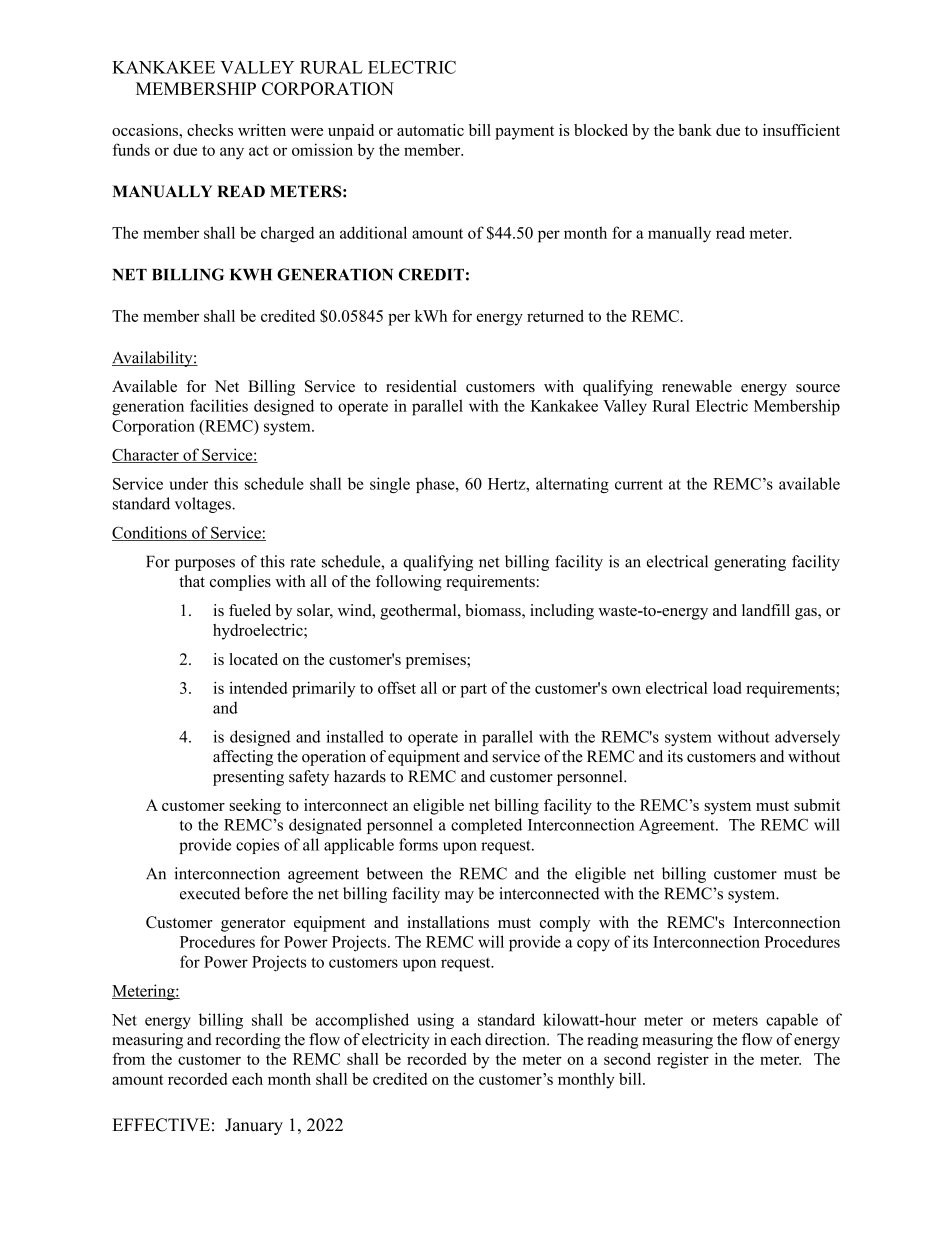 This screenshot has width=952, height=1233. What do you see at coordinates (219, 405) in the screenshot?
I see `facilities` at bounding box center [219, 405].
